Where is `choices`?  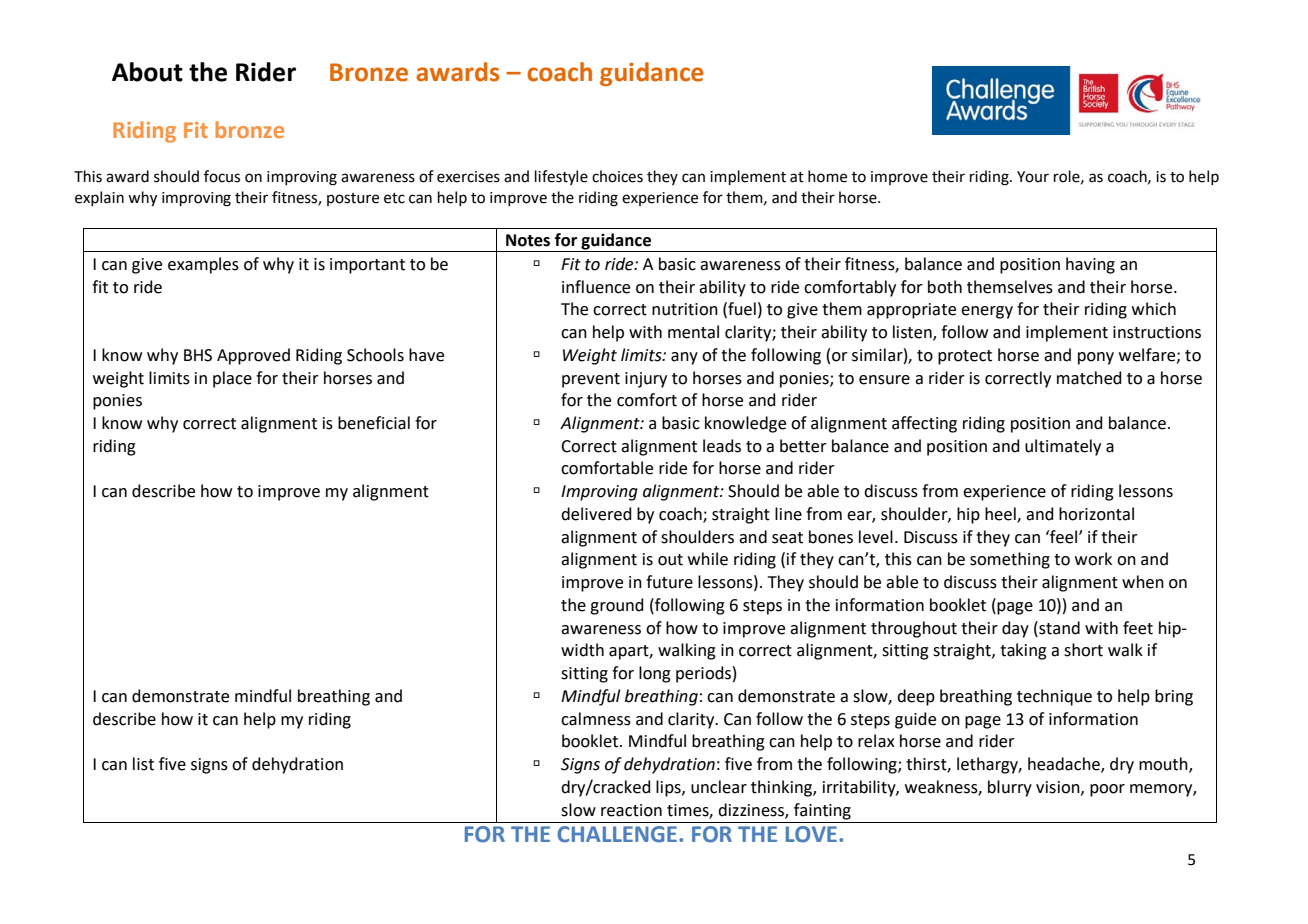 choices is located at coordinates (617, 176).
